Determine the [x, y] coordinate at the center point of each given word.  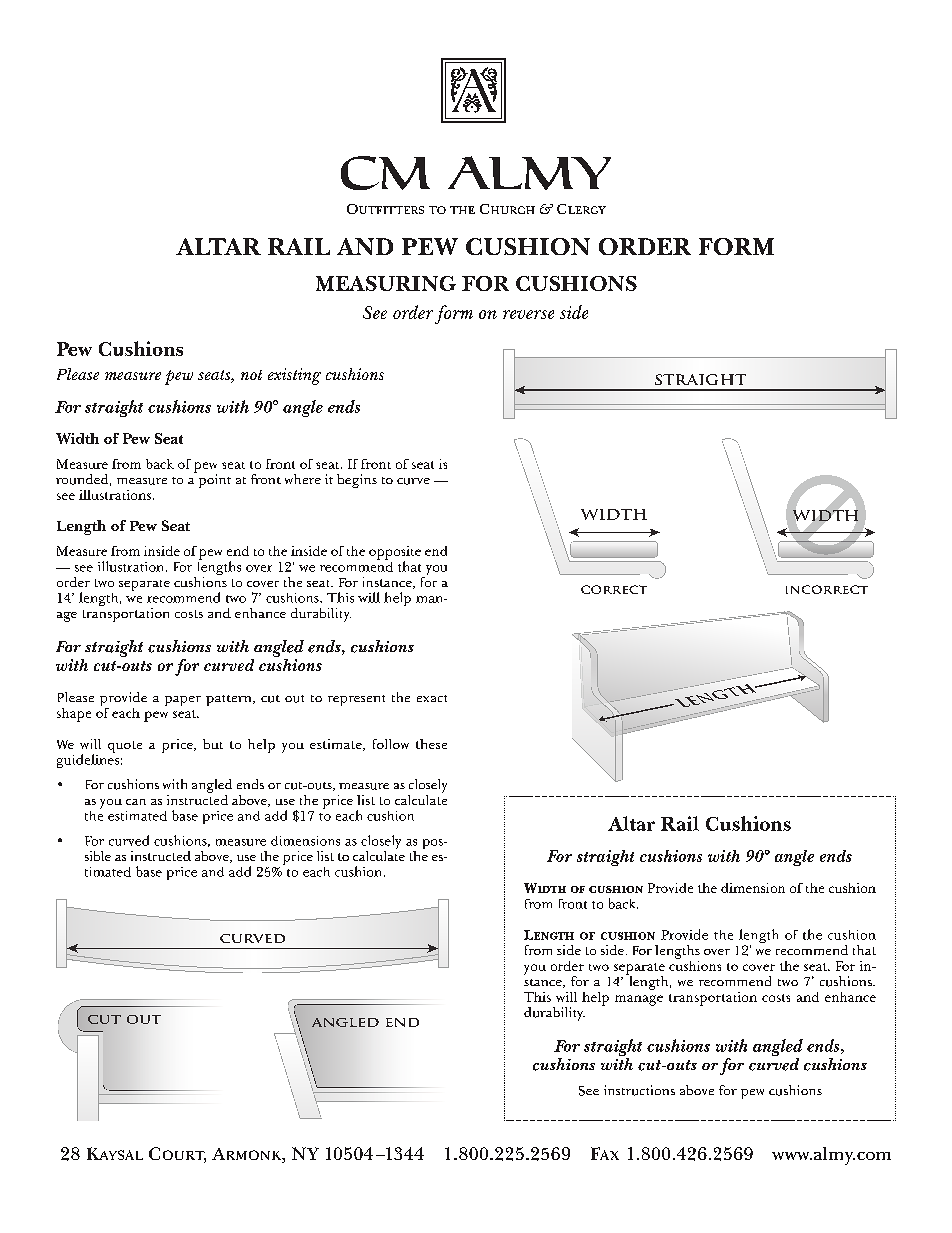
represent [356, 700]
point [213, 480]
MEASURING [386, 283]
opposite [395, 554]
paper [183, 701]
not [251, 375]
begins [357, 481]
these [431, 744]
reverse [528, 314]
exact [432, 698]
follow [391, 744]
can [136, 802]
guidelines [88, 760]
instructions [639, 1090]
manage [639, 1000]
